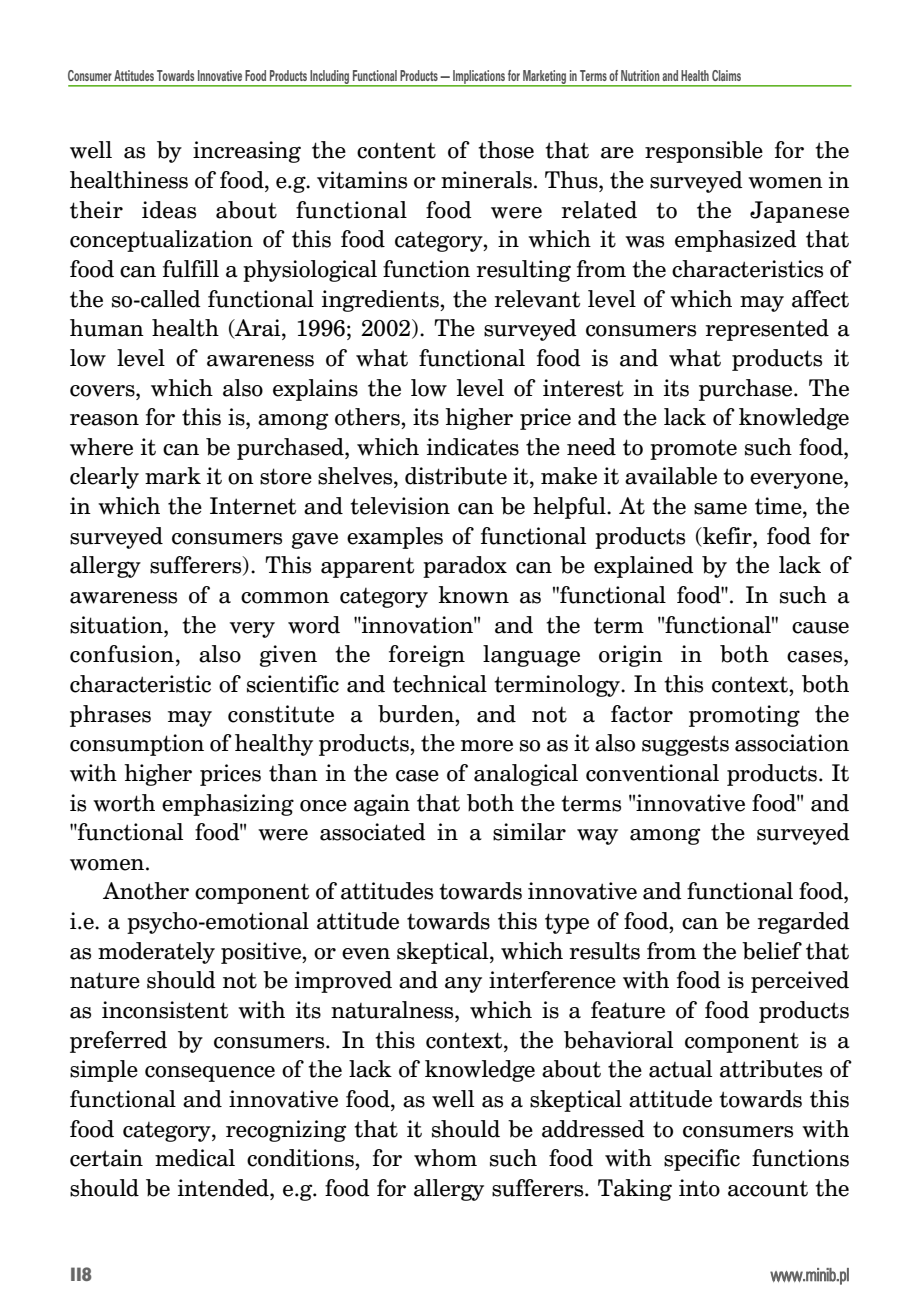  Describe the element at coordinates (382, 805) in the screenshot. I see `again` at that location.
